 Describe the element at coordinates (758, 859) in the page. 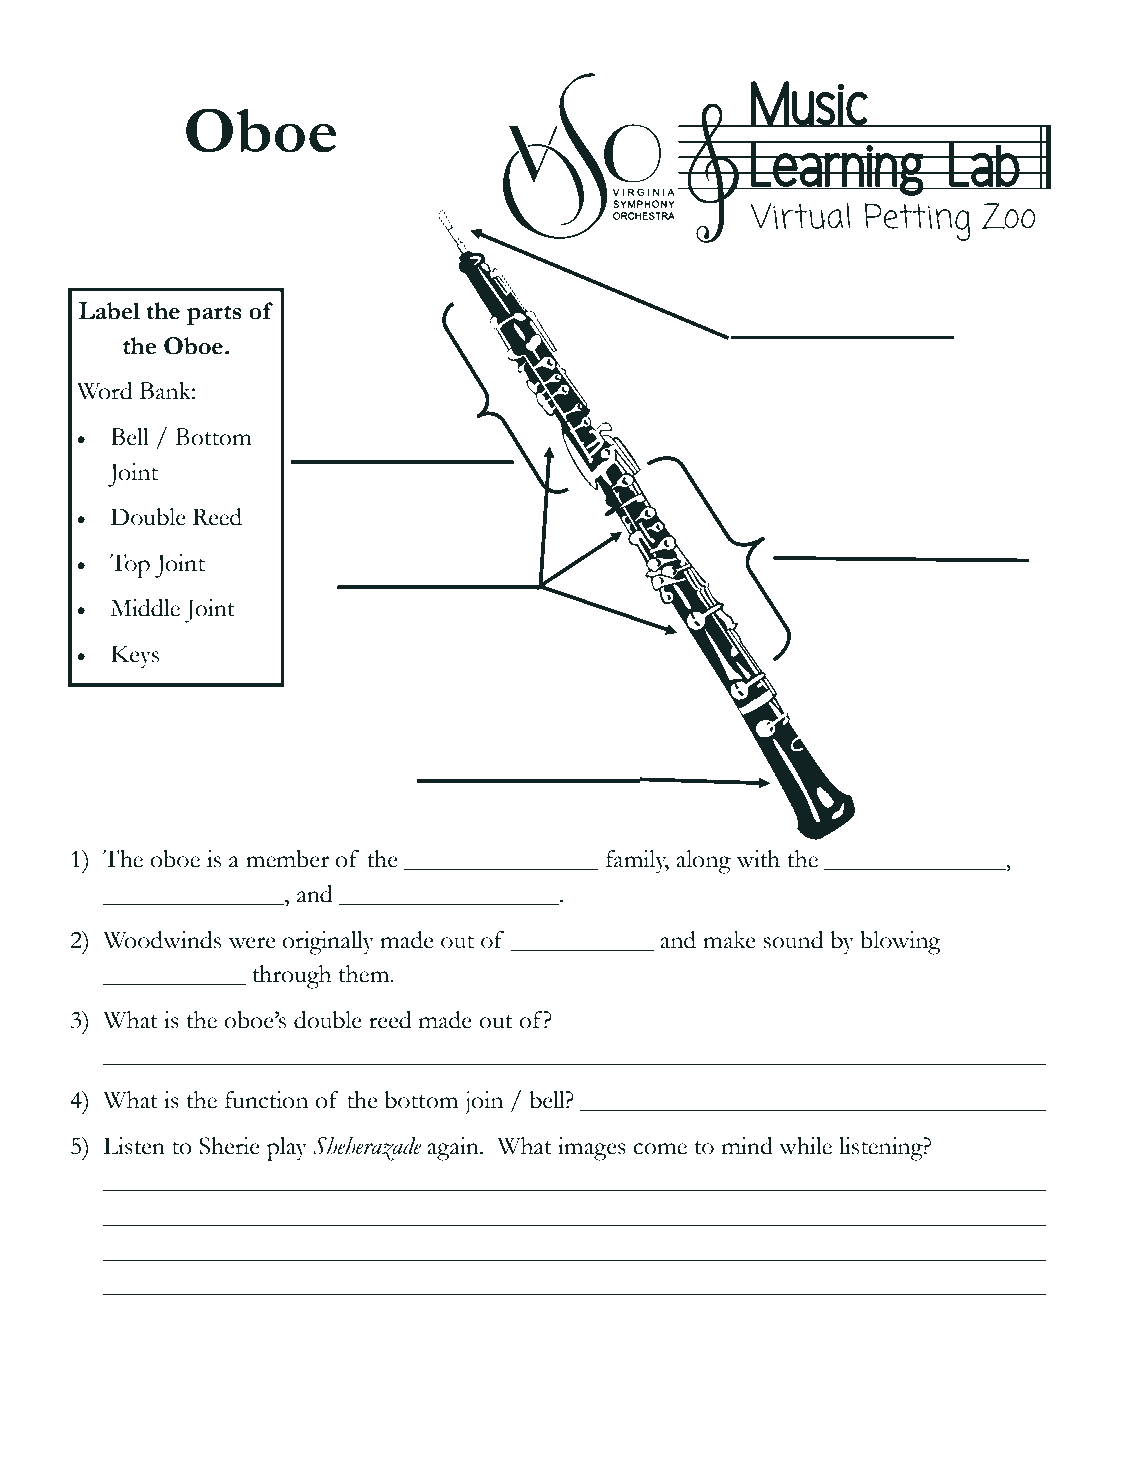

I see `with` at that location.
